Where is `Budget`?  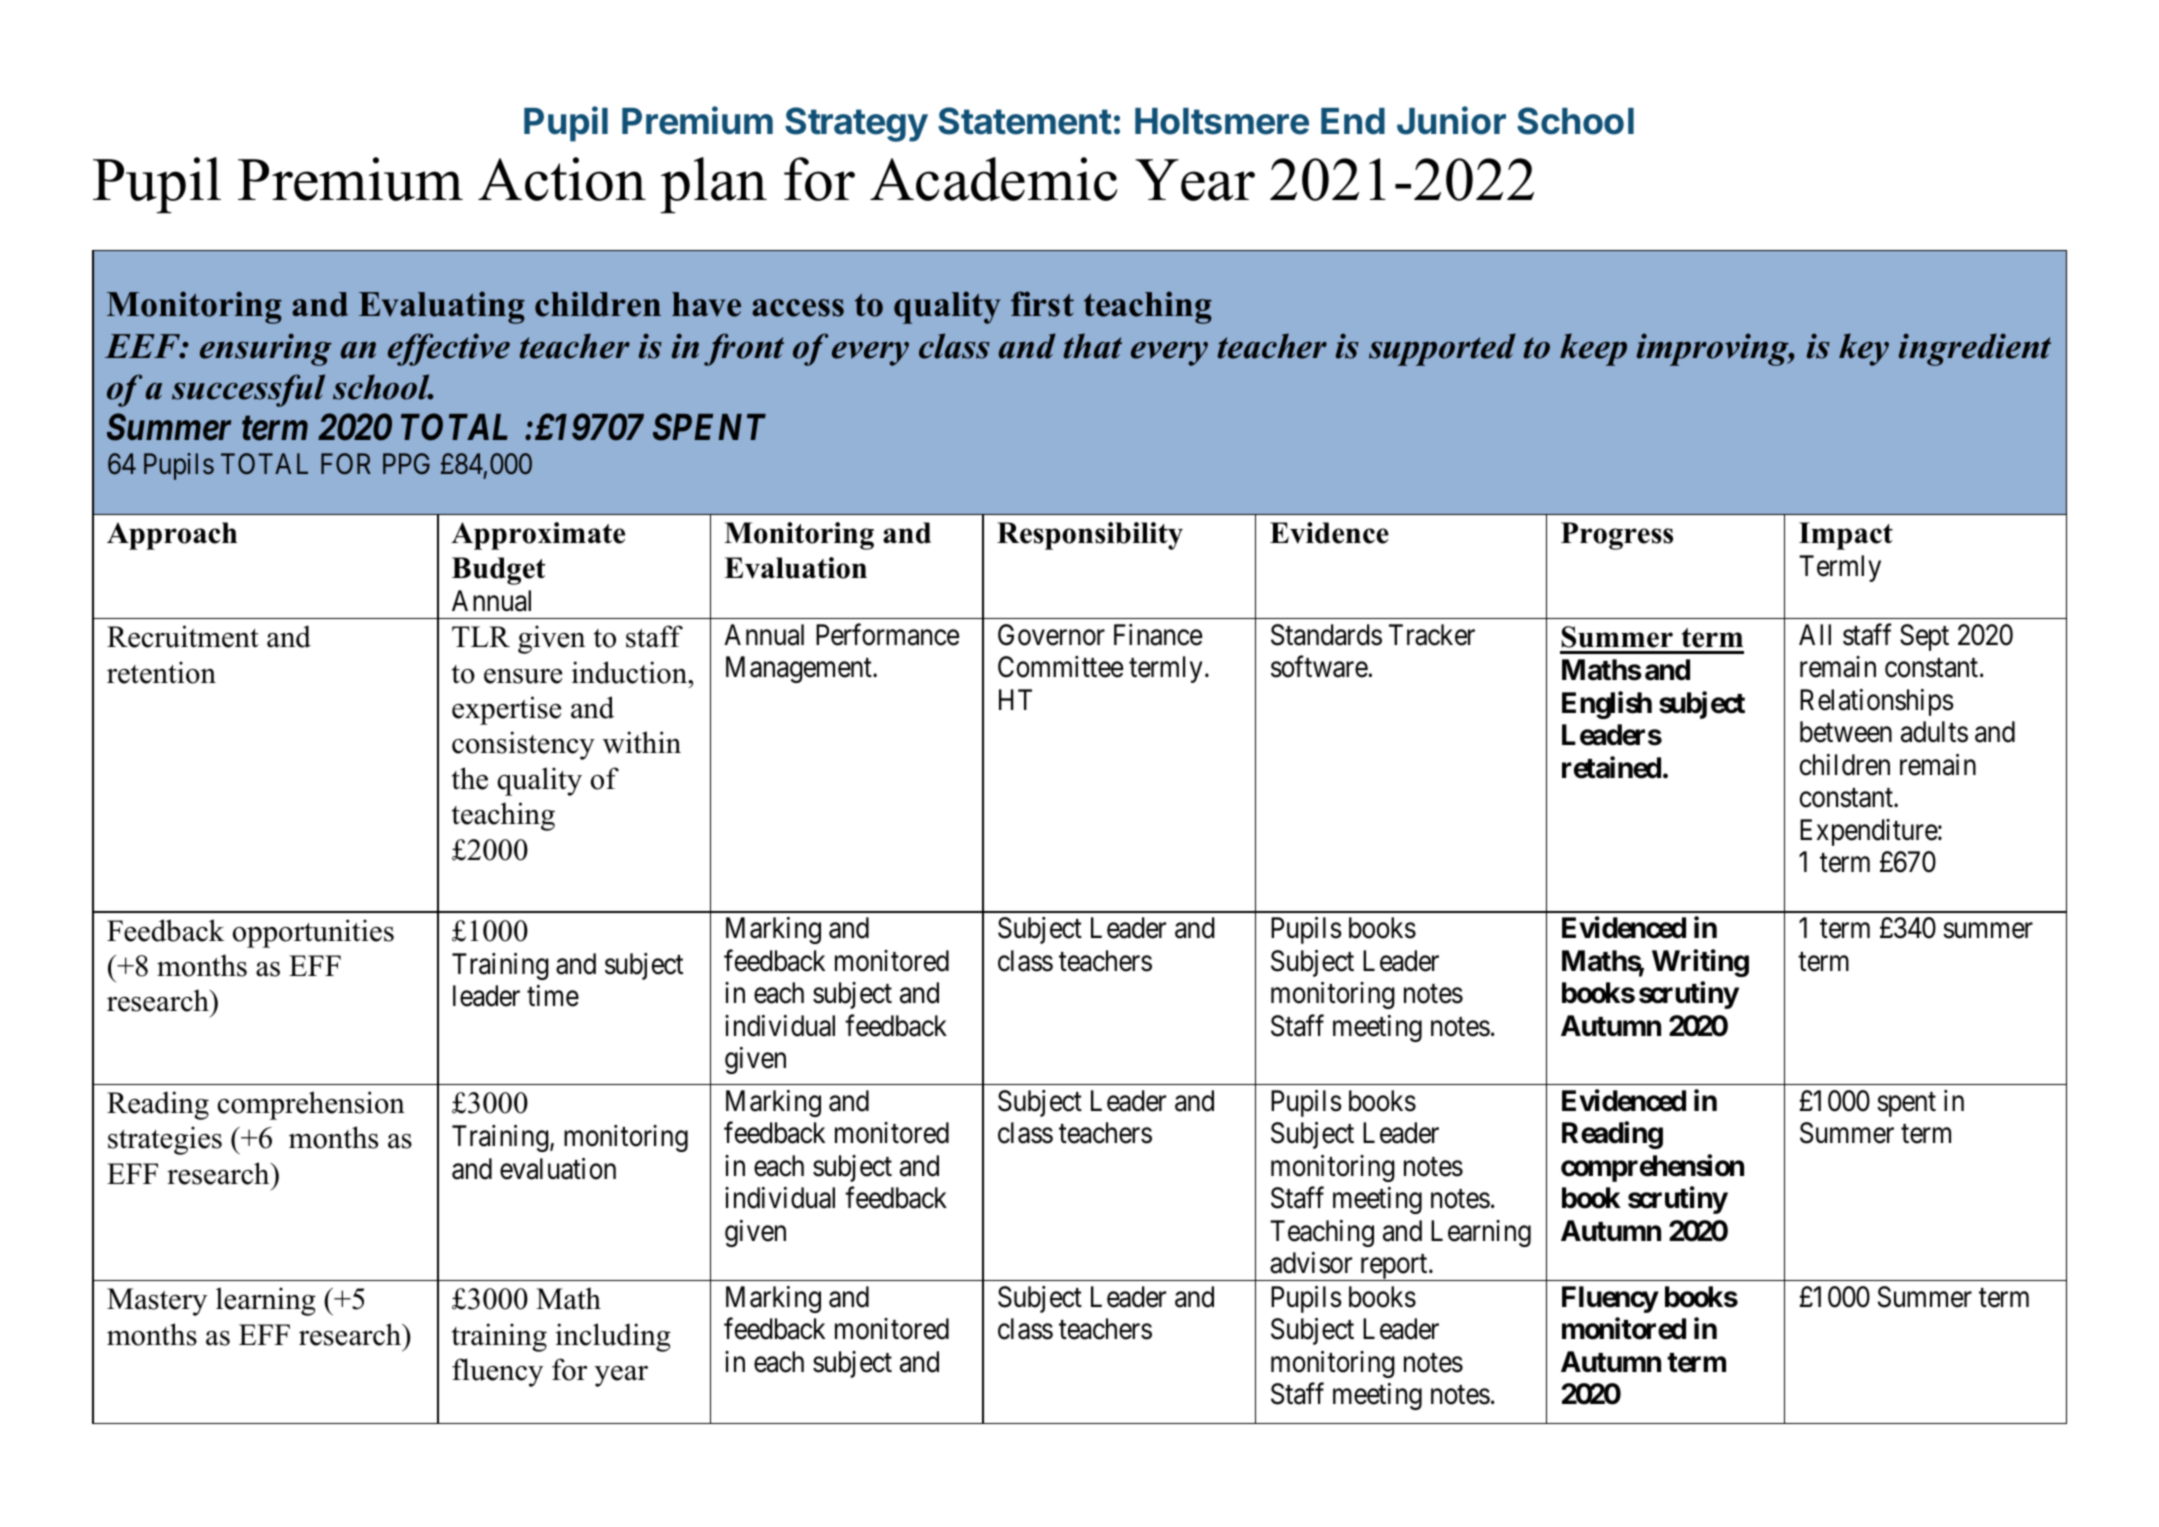 Budget is located at coordinates (498, 571).
